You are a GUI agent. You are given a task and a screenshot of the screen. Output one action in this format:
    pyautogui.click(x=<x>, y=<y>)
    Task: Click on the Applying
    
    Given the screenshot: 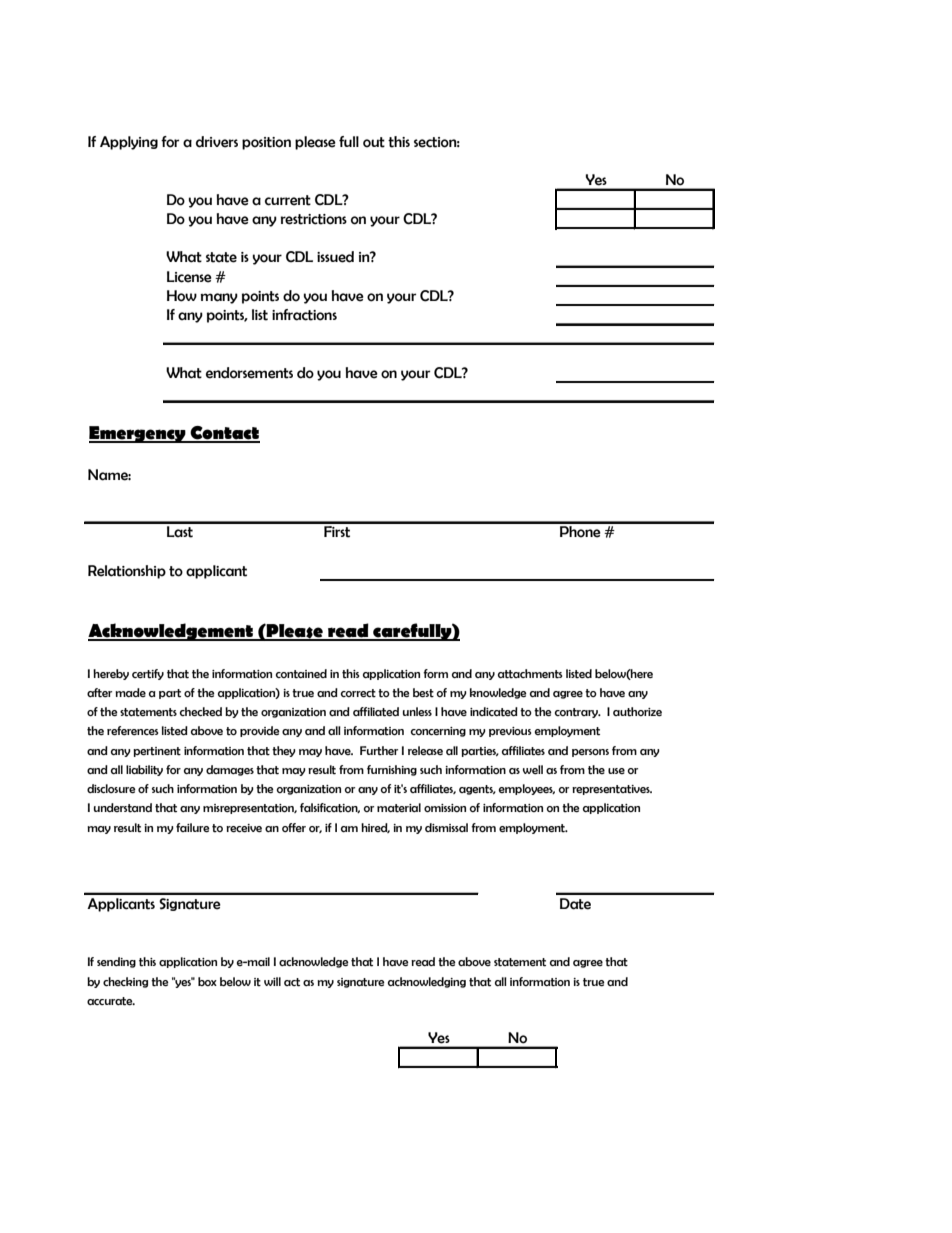 What is the action you would take?
    pyautogui.click(x=129, y=143)
